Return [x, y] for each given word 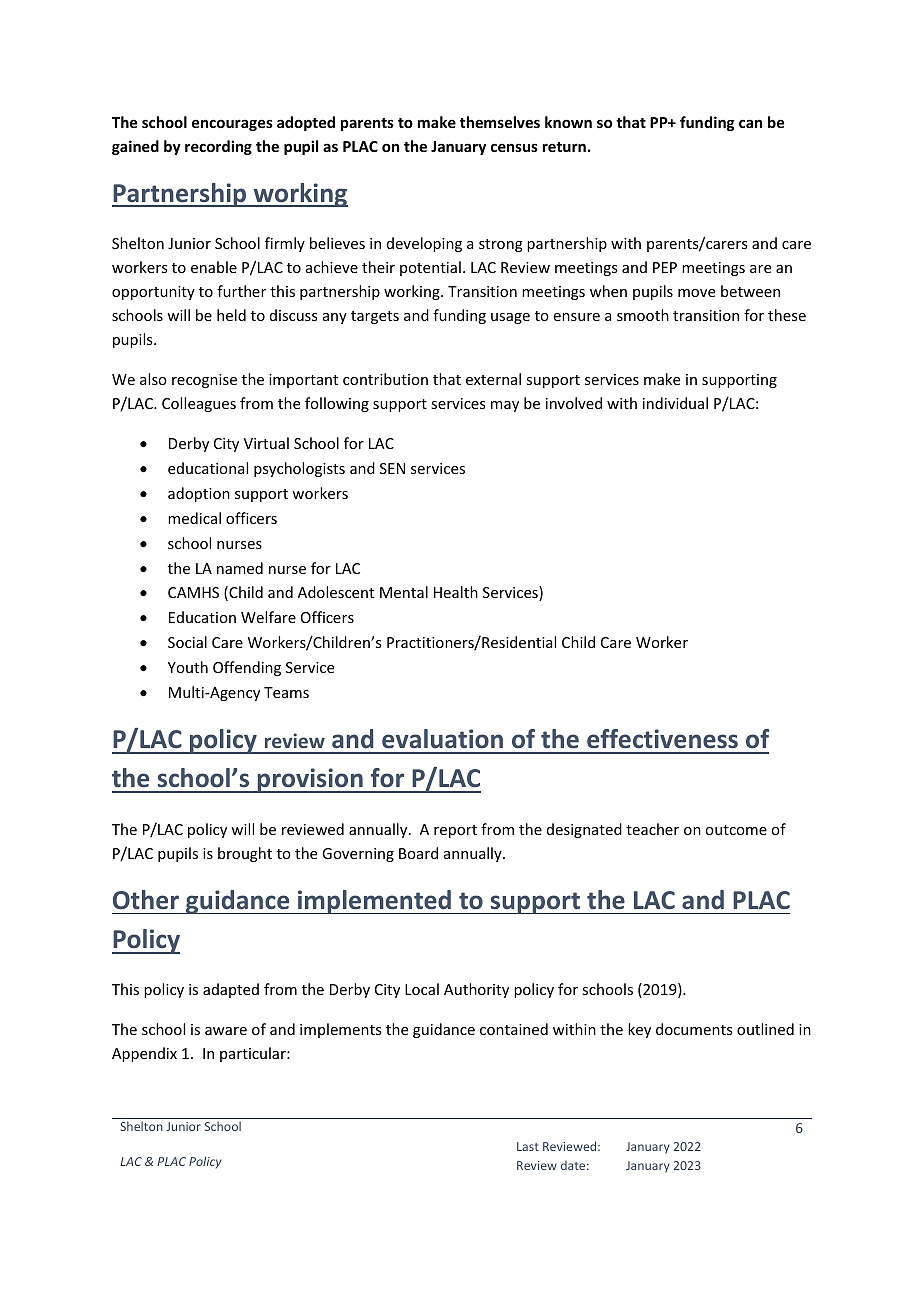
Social [187, 642]
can [750, 123]
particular [254, 1054]
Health [456, 592]
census [514, 147]
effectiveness [662, 739]
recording [218, 147]
